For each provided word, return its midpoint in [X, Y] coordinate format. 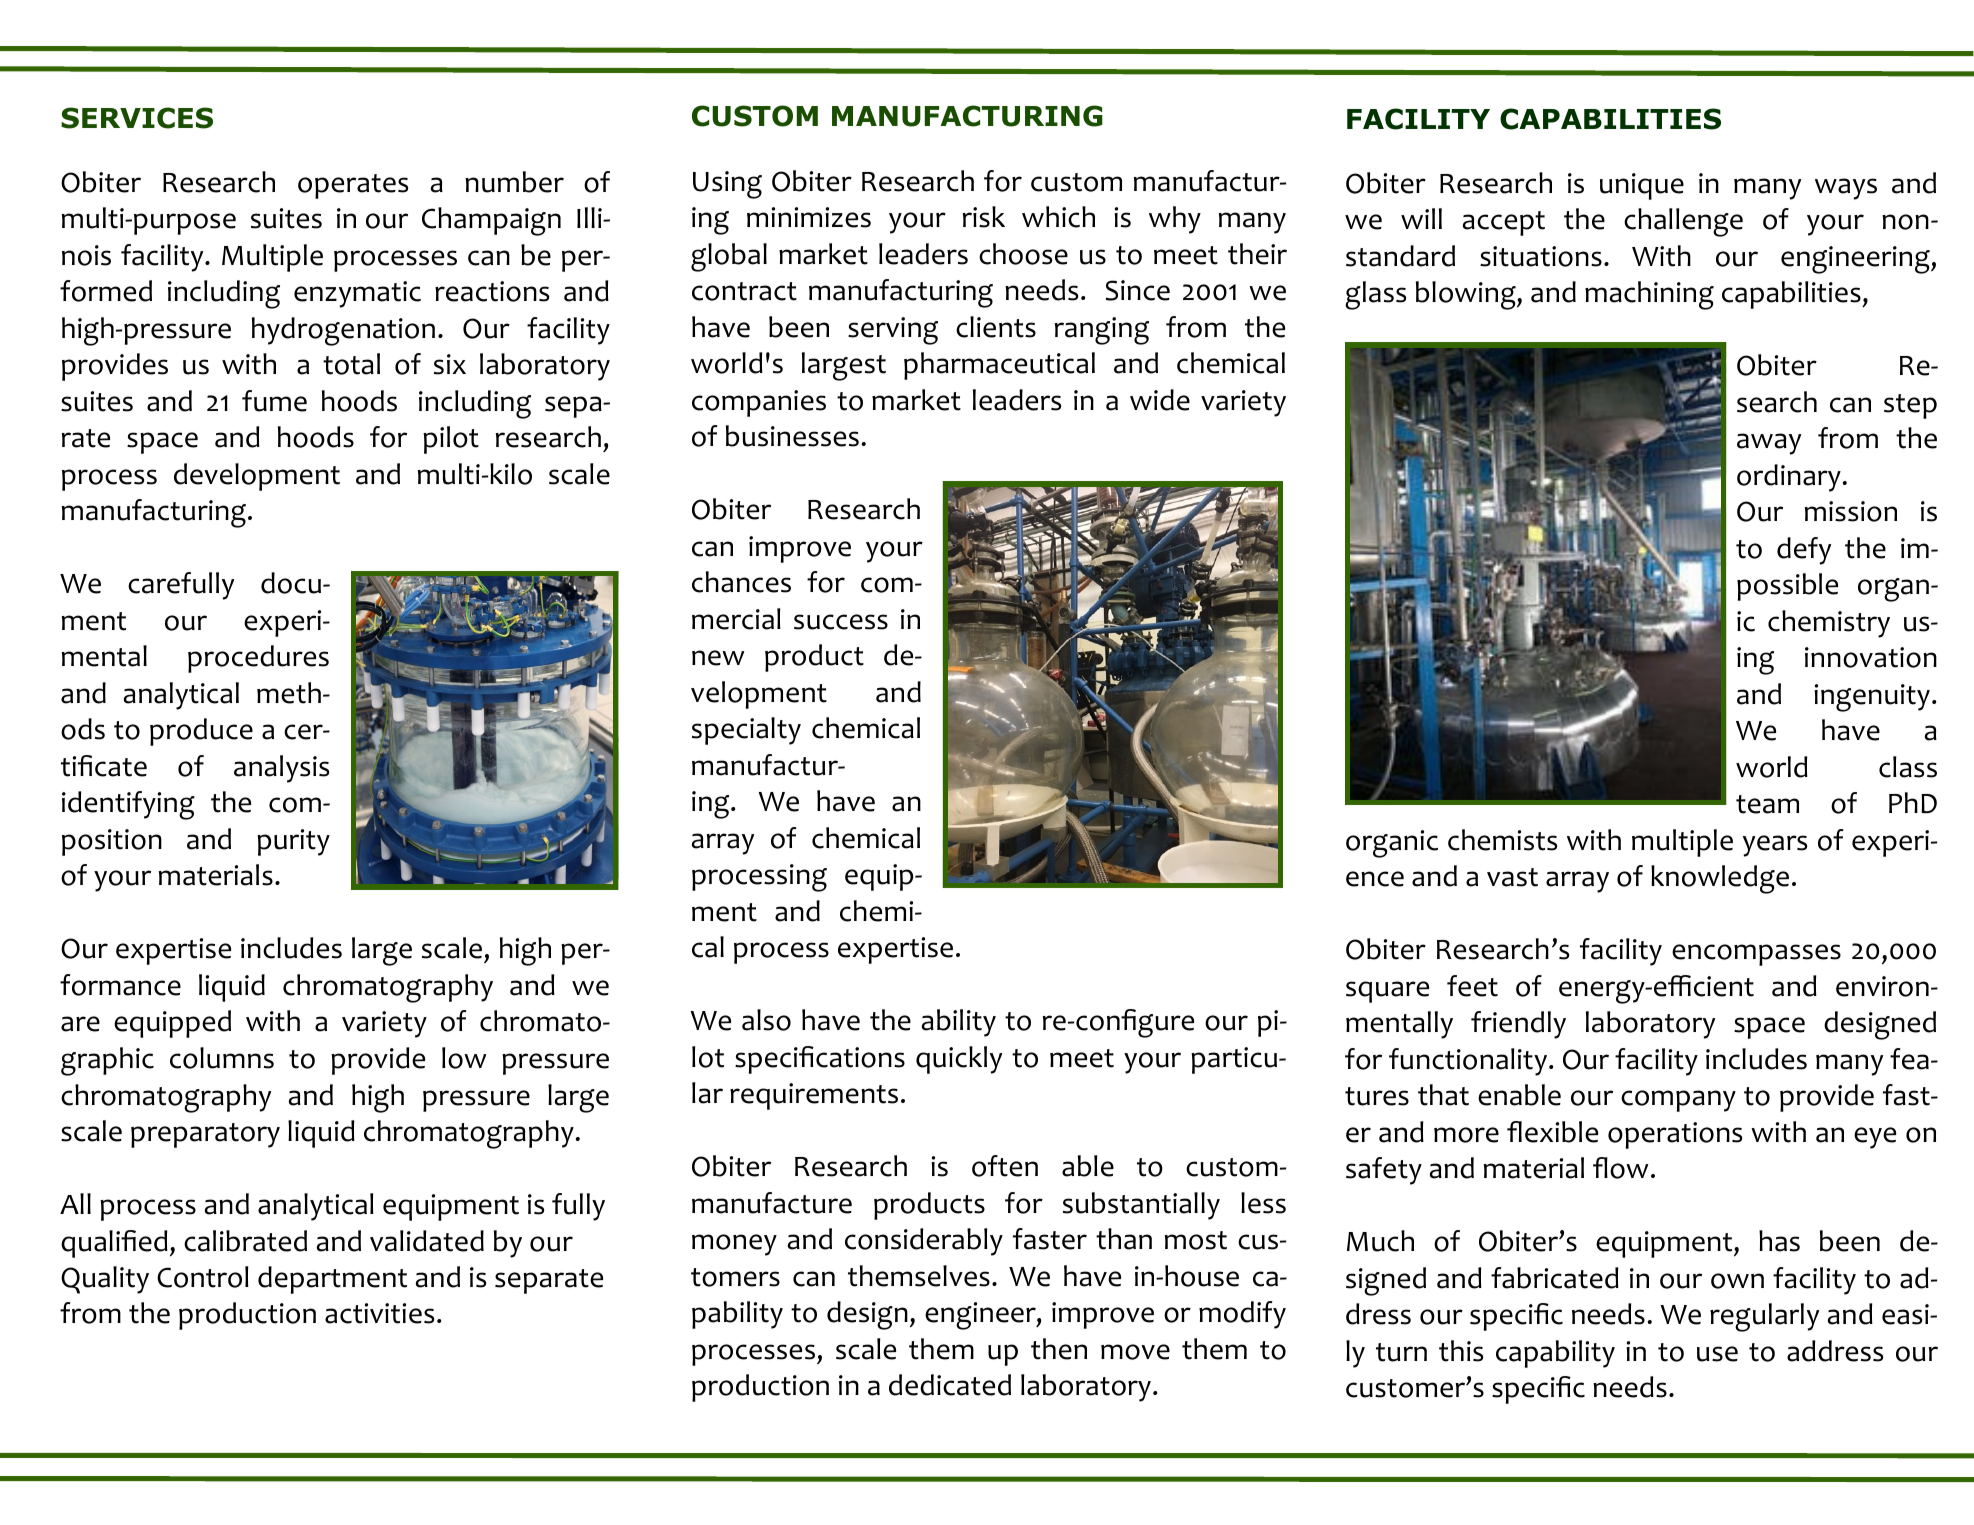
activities [379, 1313]
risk [984, 217]
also [766, 1020]
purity [293, 842]
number [514, 182]
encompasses [1756, 955]
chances [741, 582]
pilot [451, 440]
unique [1642, 186]
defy [1804, 551]
